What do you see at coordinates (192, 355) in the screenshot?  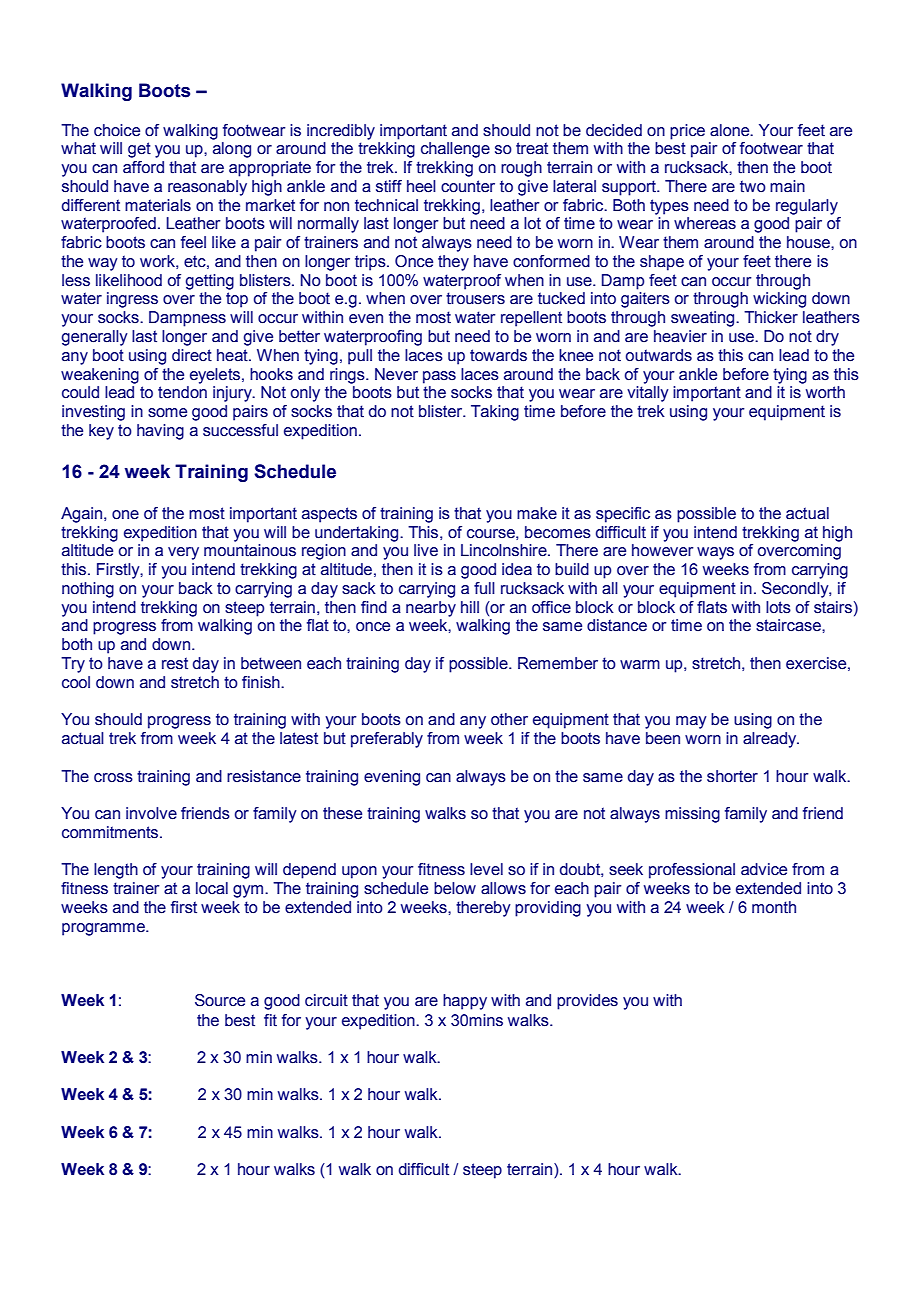 I see `direct` at bounding box center [192, 355].
